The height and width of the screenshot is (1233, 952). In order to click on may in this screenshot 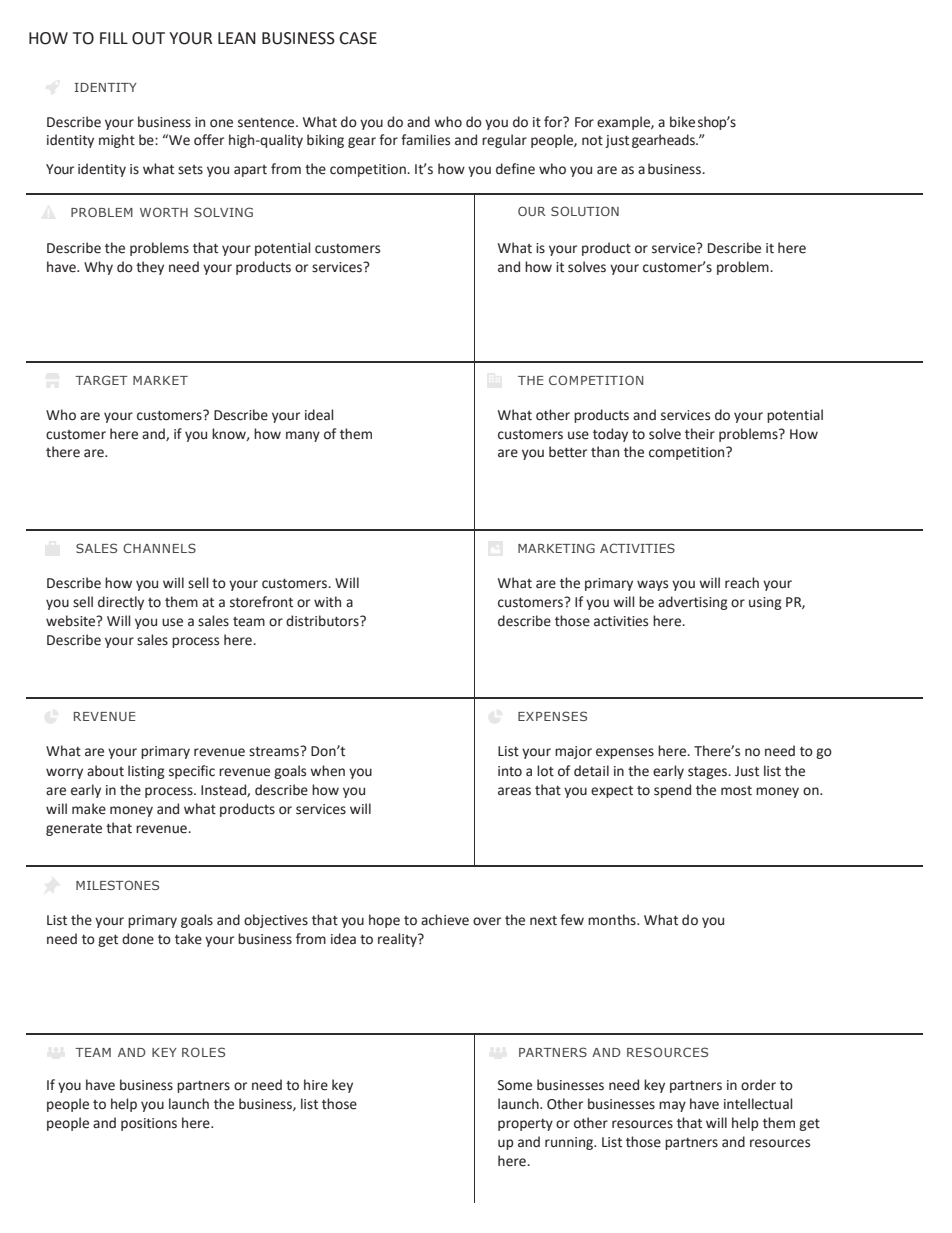, I will do `click(672, 1106)`.
